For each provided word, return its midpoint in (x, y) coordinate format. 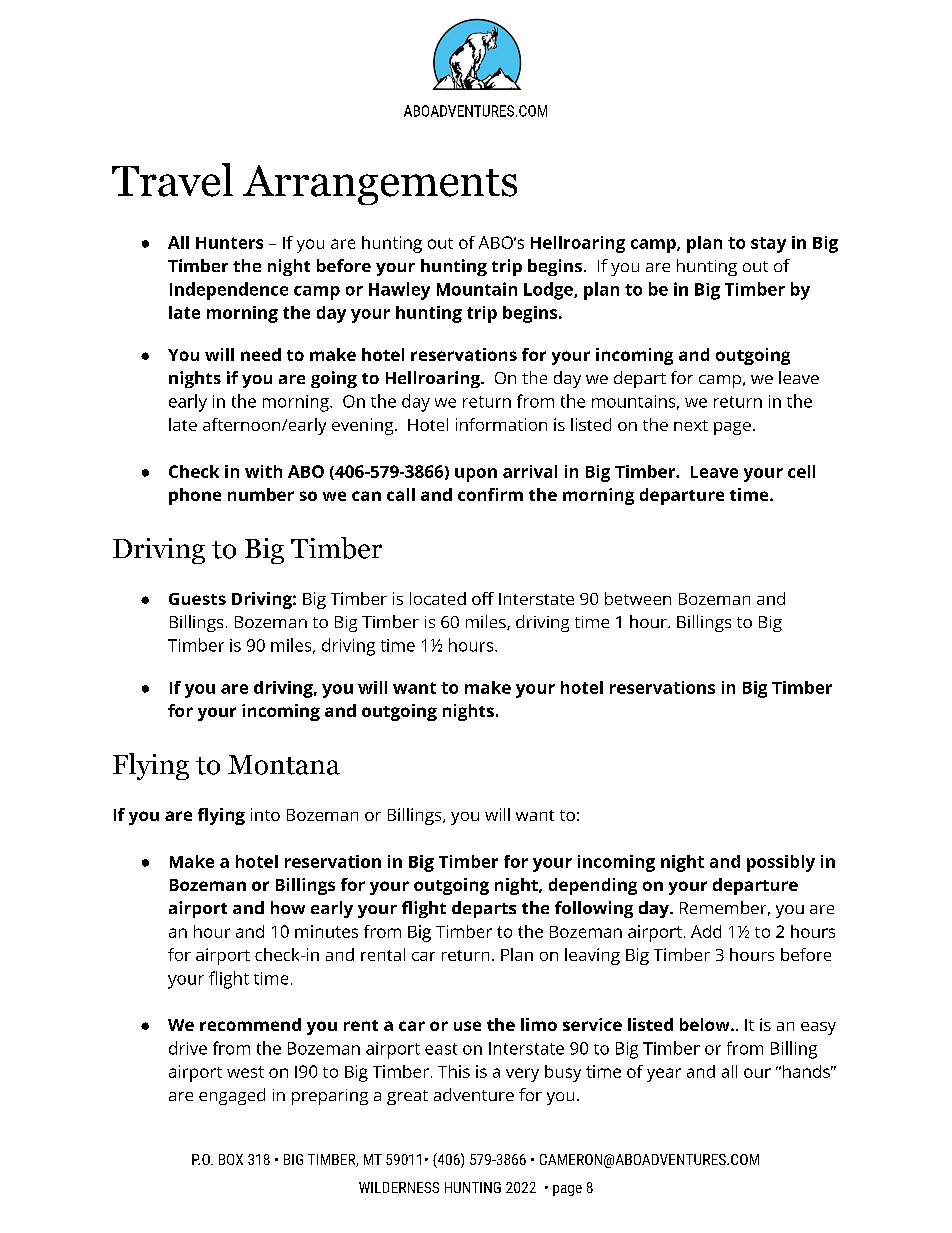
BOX (231, 1159)
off (483, 598)
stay (768, 245)
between (638, 598)
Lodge (549, 291)
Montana (284, 765)
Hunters (229, 243)
